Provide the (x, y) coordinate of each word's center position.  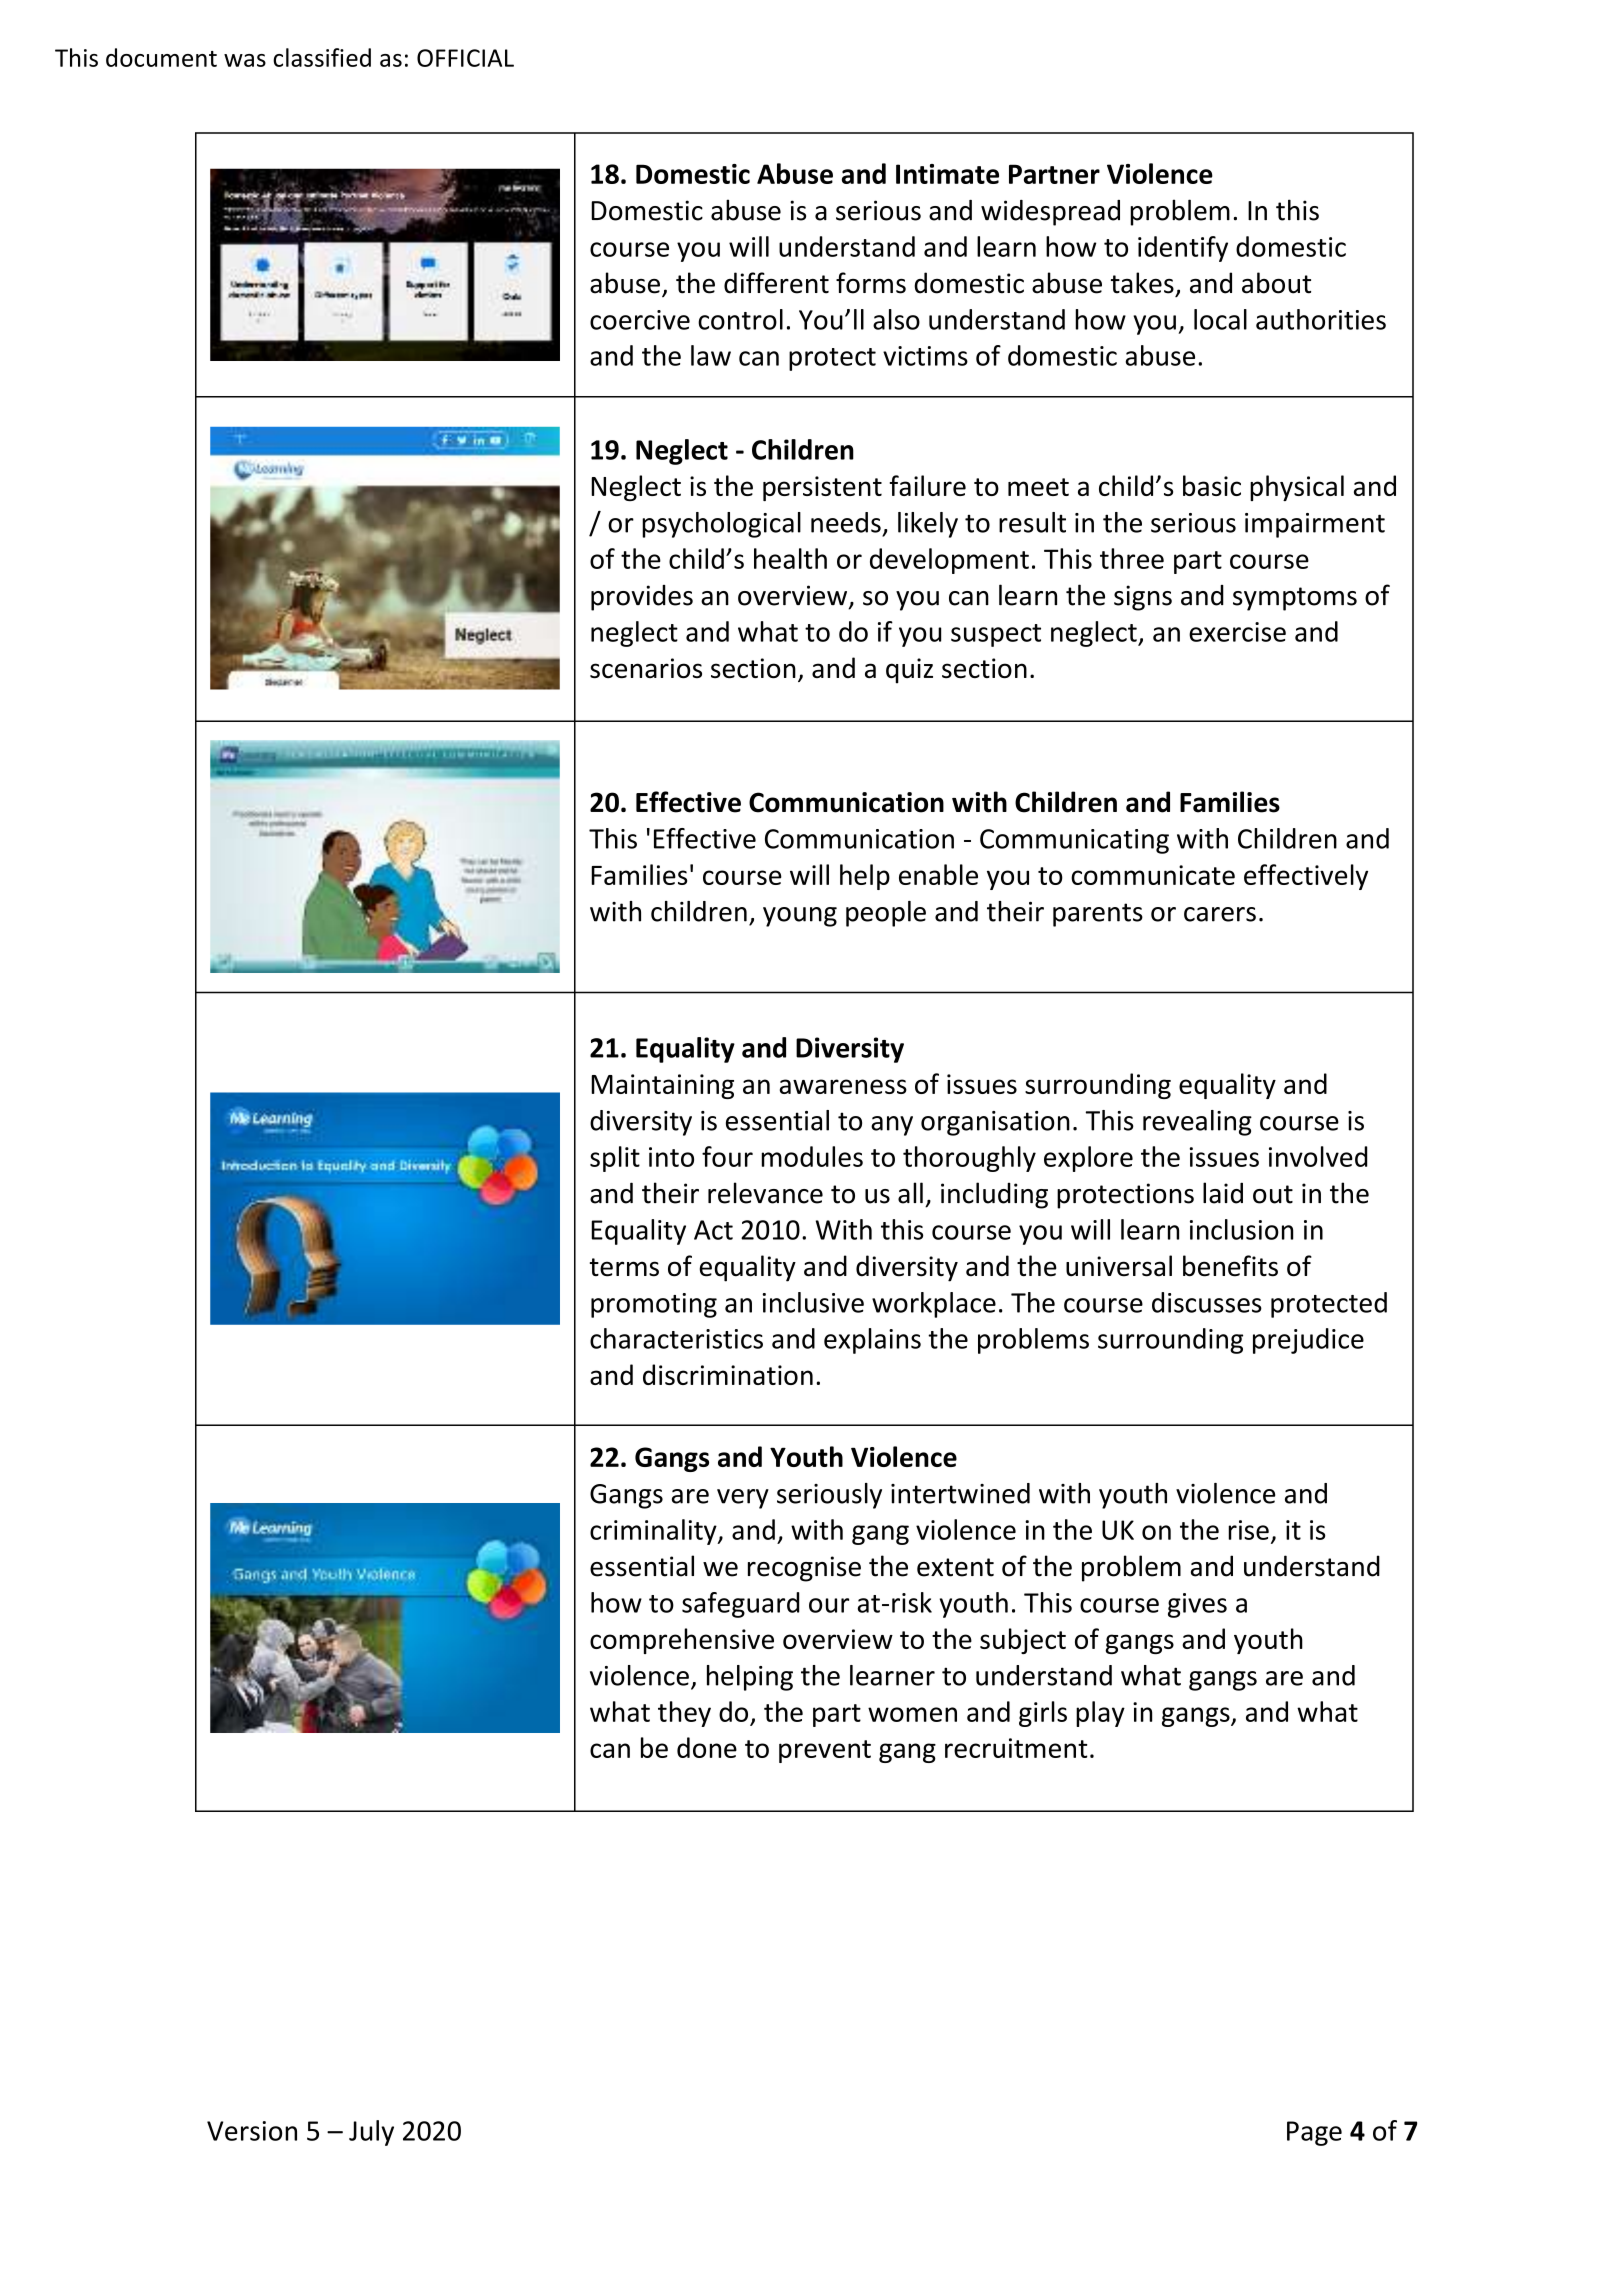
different (776, 283)
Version (252, 2131)
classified (322, 57)
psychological (721, 525)
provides (642, 598)
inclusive (813, 1302)
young (800, 917)
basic (1212, 485)
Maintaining (662, 1086)
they (684, 1714)
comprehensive (682, 1641)
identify (1183, 249)
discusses (1207, 1302)
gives (1197, 1605)
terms (624, 1267)
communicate (1153, 875)
